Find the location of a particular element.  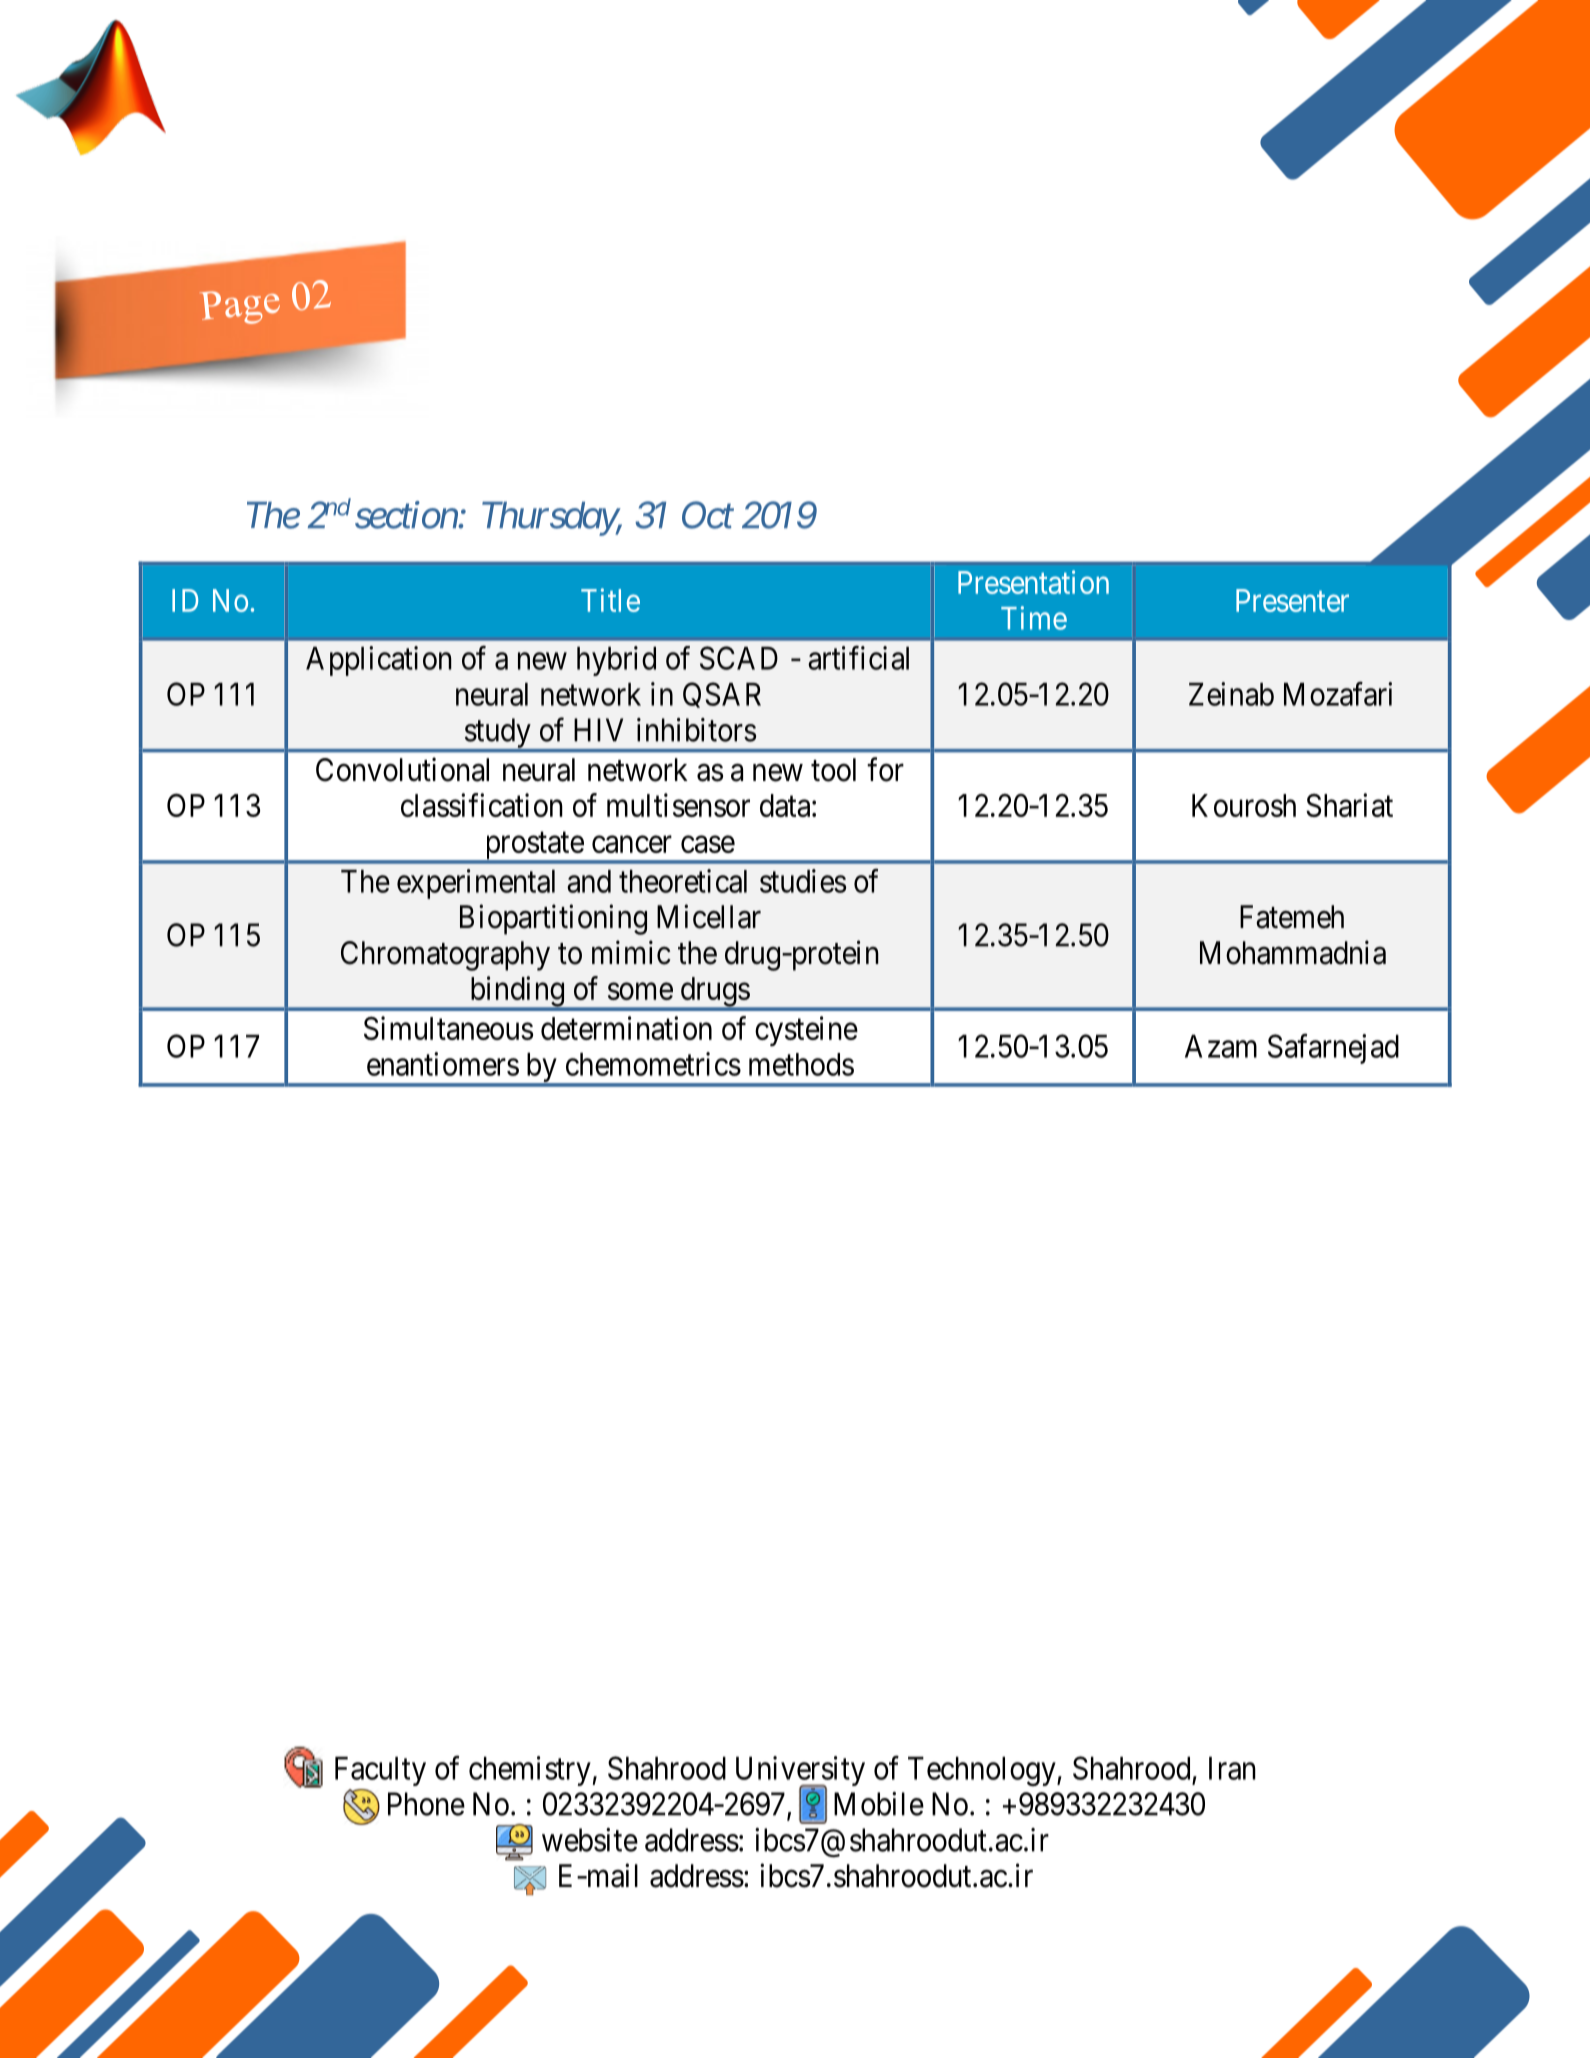

University is located at coordinates (800, 1772).
